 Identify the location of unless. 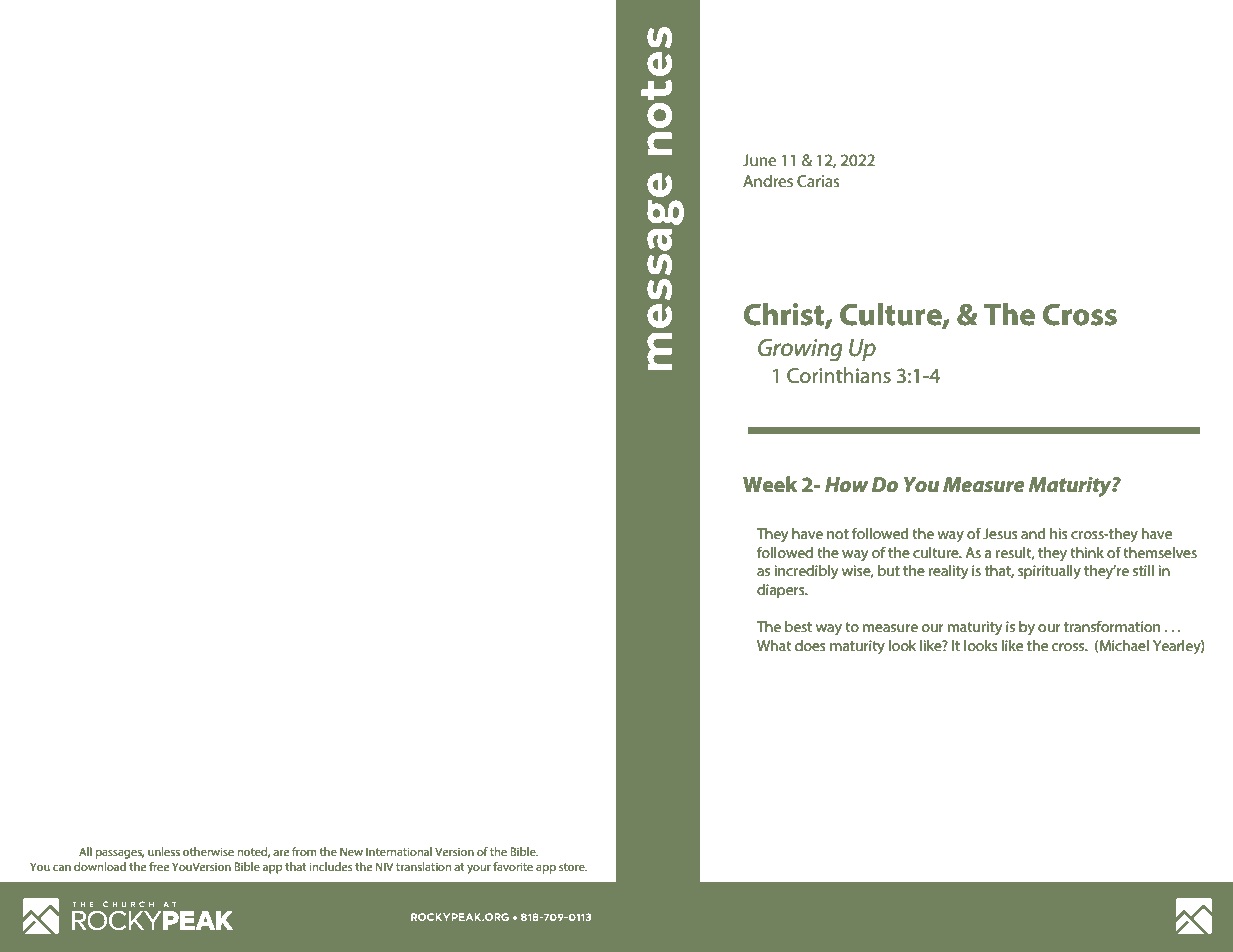
(164, 851).
